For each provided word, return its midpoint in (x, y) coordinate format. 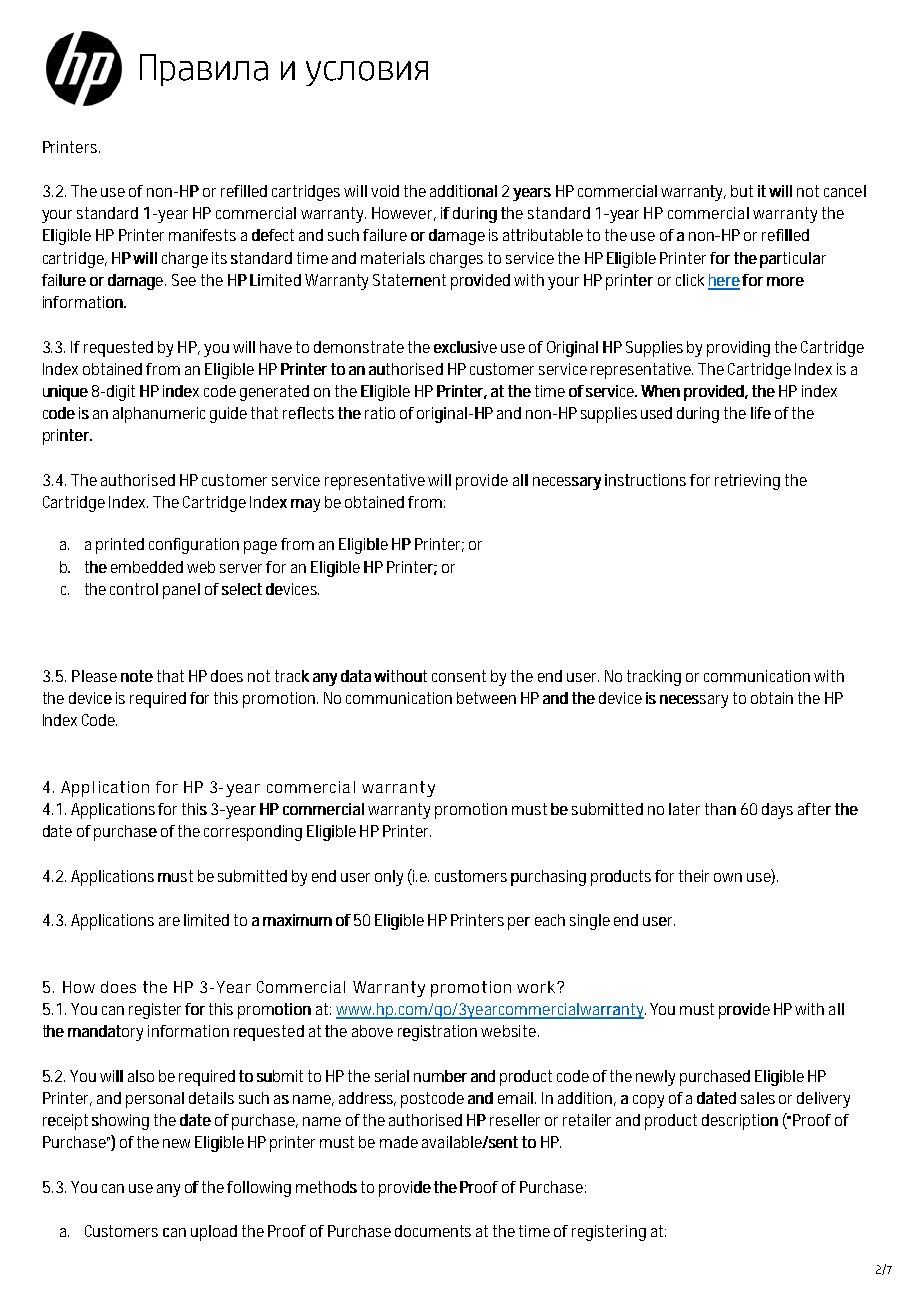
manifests (202, 235)
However (404, 214)
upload (214, 1233)
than (720, 809)
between (486, 698)
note (137, 676)
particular (793, 260)
